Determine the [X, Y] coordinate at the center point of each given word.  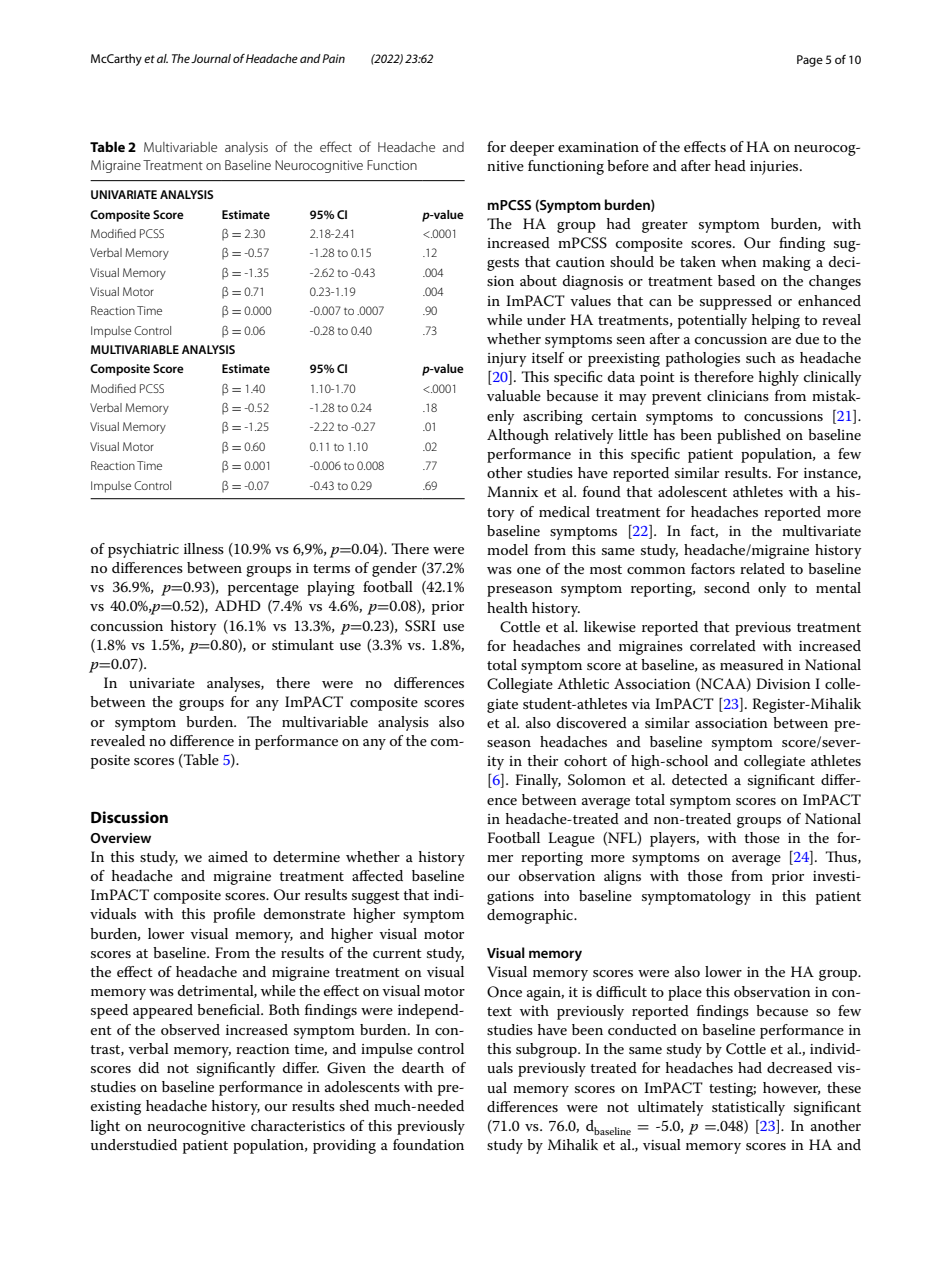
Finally [538, 781]
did [149, 1067]
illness [204, 548]
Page [810, 61]
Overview [120, 838]
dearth [423, 1067]
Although [518, 436]
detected [700, 779]
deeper [532, 148]
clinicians [738, 395]
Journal [211, 58]
